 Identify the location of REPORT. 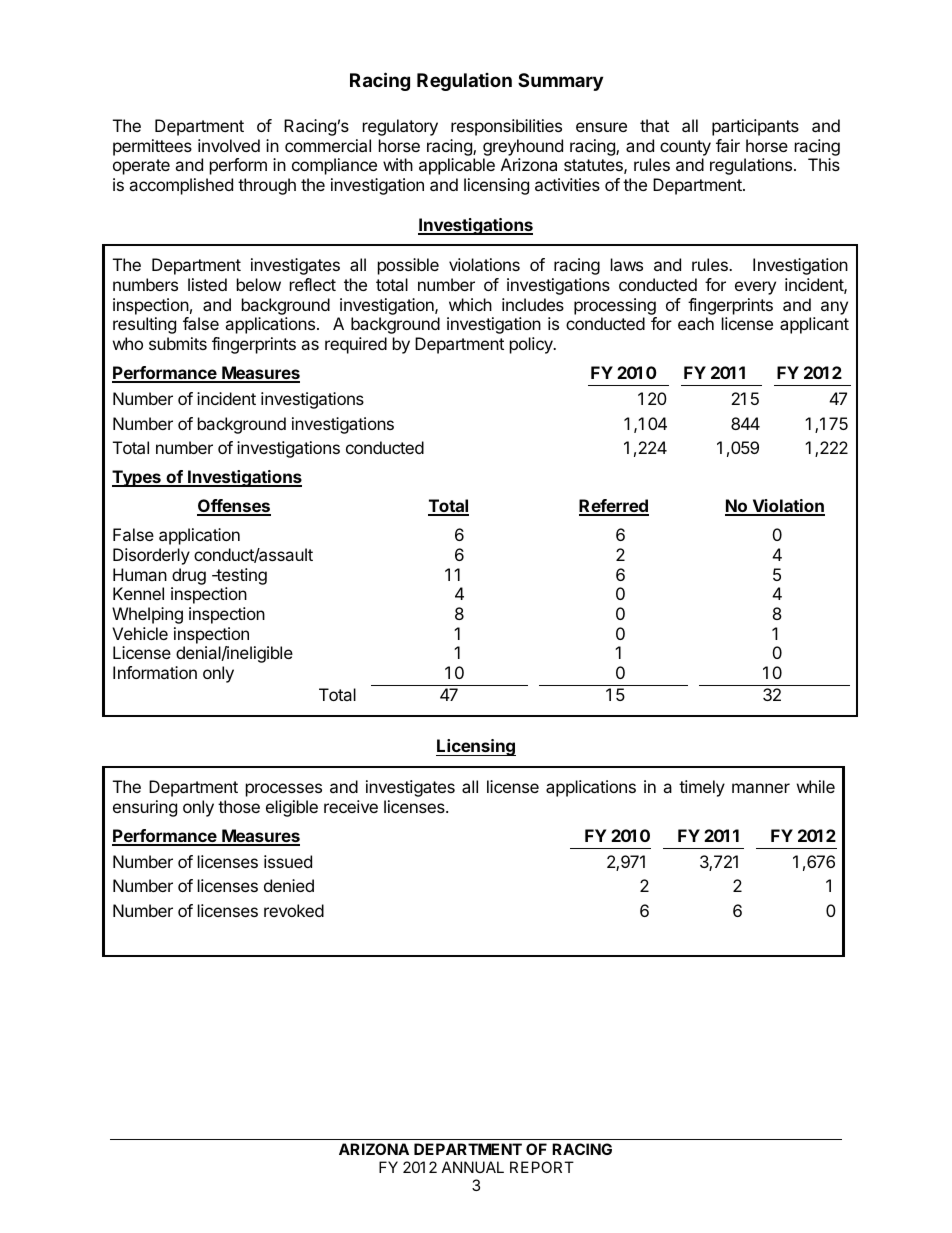
(542, 1167).
